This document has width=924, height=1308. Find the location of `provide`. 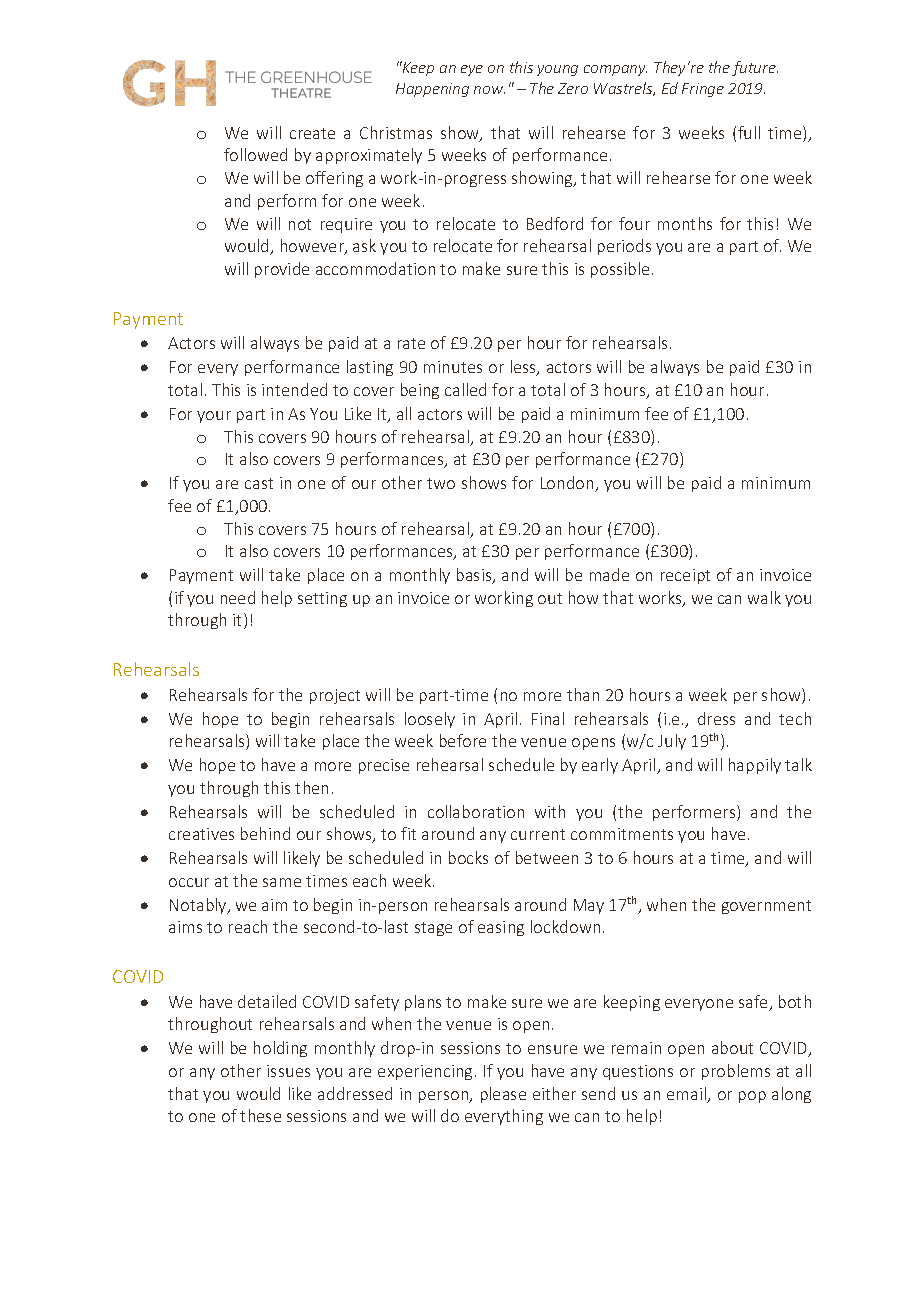

provide is located at coordinates (282, 270).
